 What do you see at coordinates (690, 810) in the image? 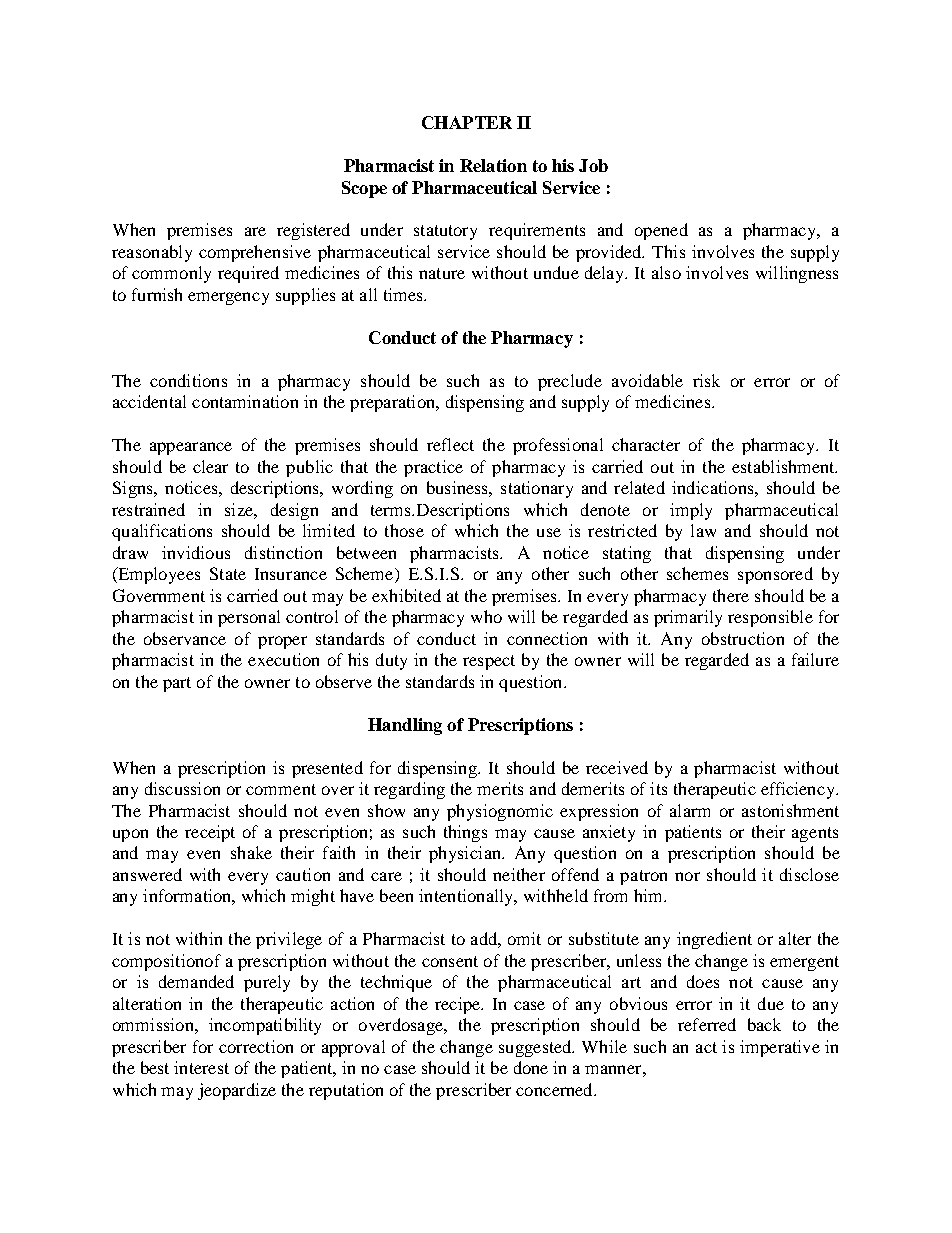
I see `alarm` at bounding box center [690, 810].
